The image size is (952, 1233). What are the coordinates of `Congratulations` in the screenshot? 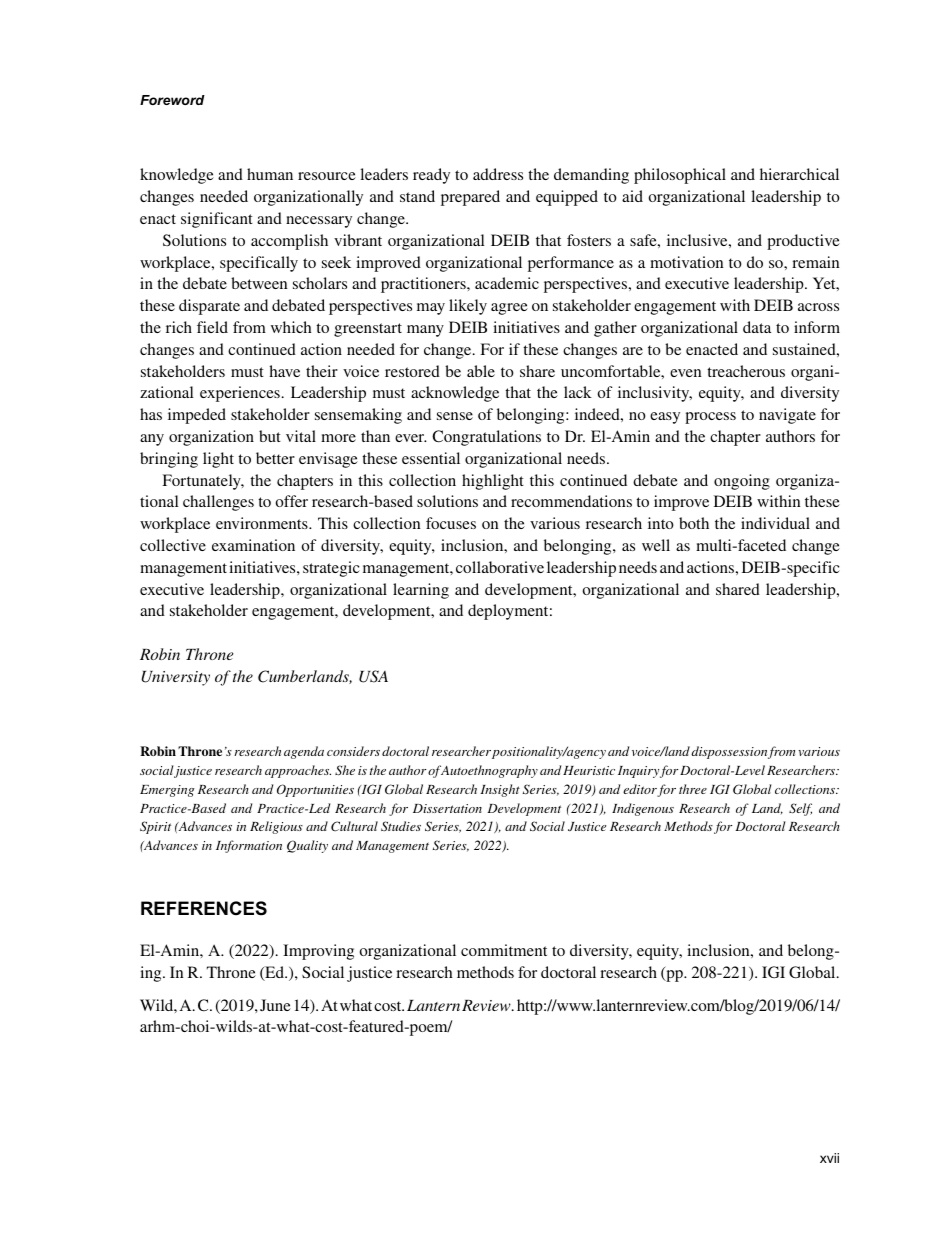 It's located at (486, 438).
